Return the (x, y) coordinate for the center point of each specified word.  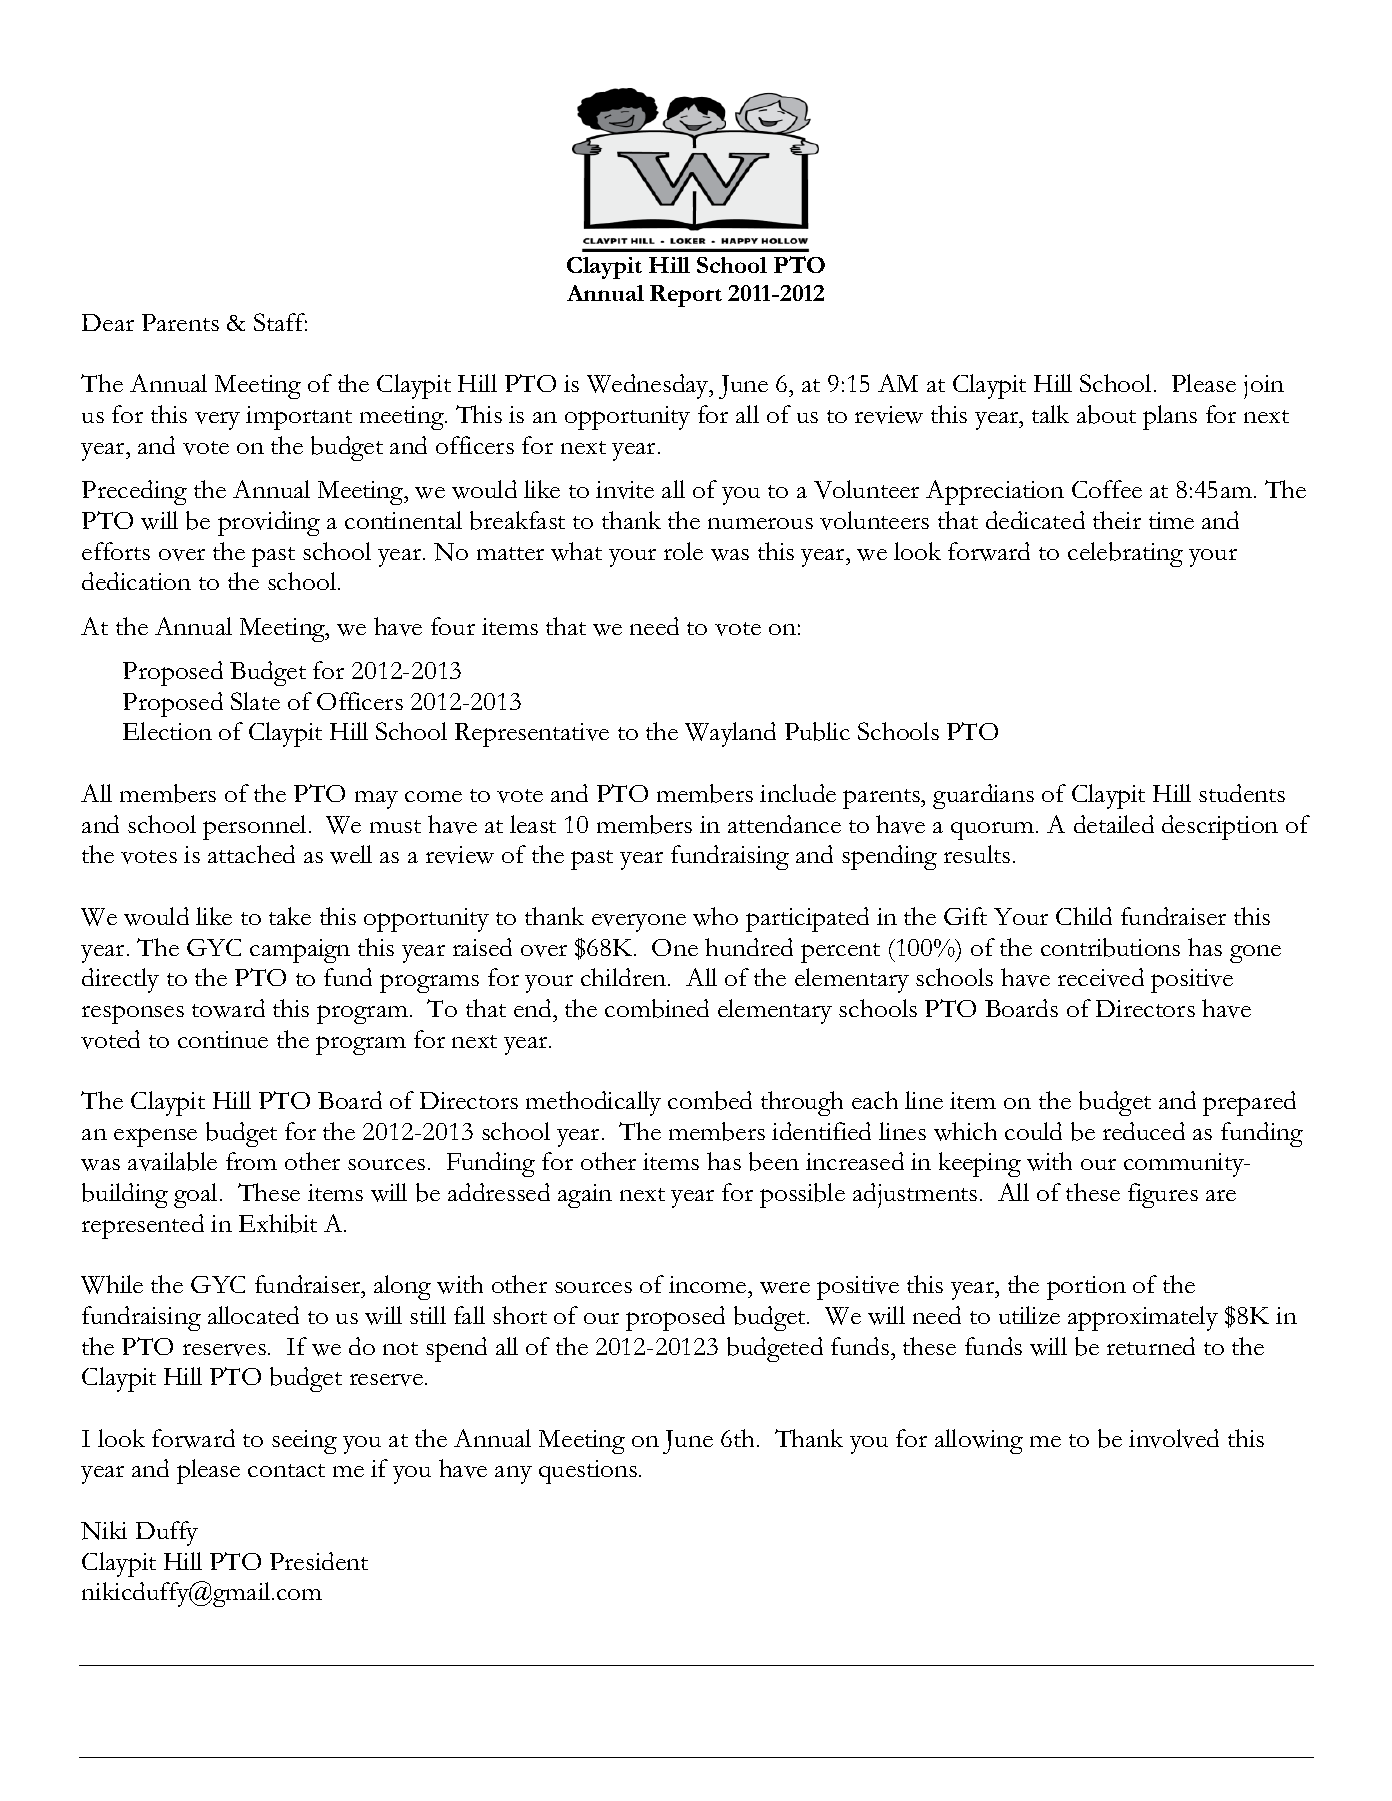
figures (1163, 1195)
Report (686, 296)
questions (588, 1472)
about (1106, 414)
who (715, 916)
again (585, 1196)
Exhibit (278, 1223)
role (683, 551)
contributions (1110, 947)
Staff (280, 322)
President (319, 1561)
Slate (255, 701)
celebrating (1125, 554)
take (290, 916)
